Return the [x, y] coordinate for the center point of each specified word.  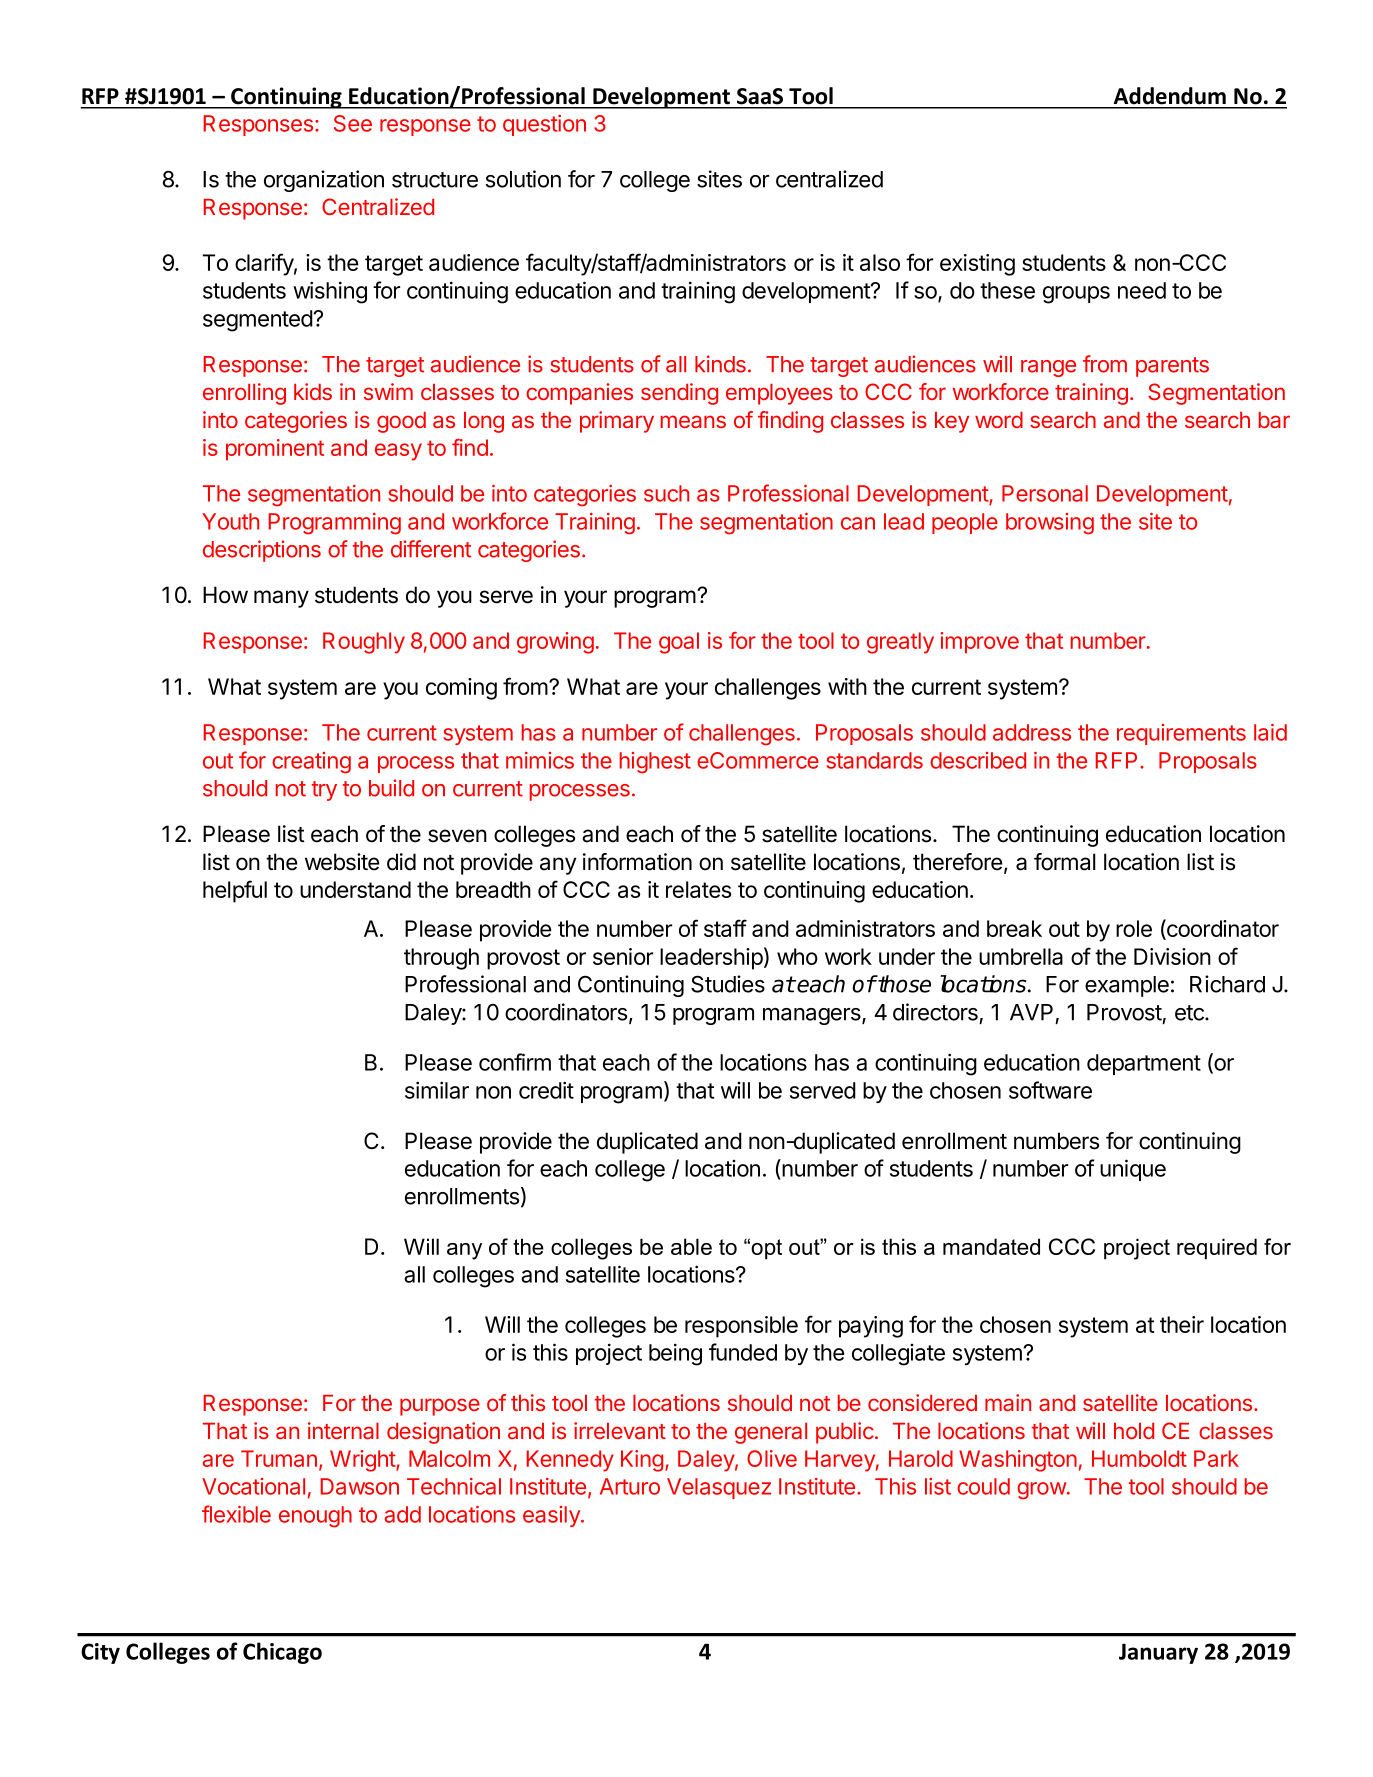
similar [437, 1090]
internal [343, 1430]
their [1182, 1324]
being [675, 1354]
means [693, 421]
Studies [728, 984]
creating [311, 763]
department [1144, 1064]
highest [655, 763]
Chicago [282, 1653]
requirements [1181, 734]
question [544, 125]
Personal [1045, 493]
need [1142, 290]
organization [324, 181]
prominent [275, 450]
